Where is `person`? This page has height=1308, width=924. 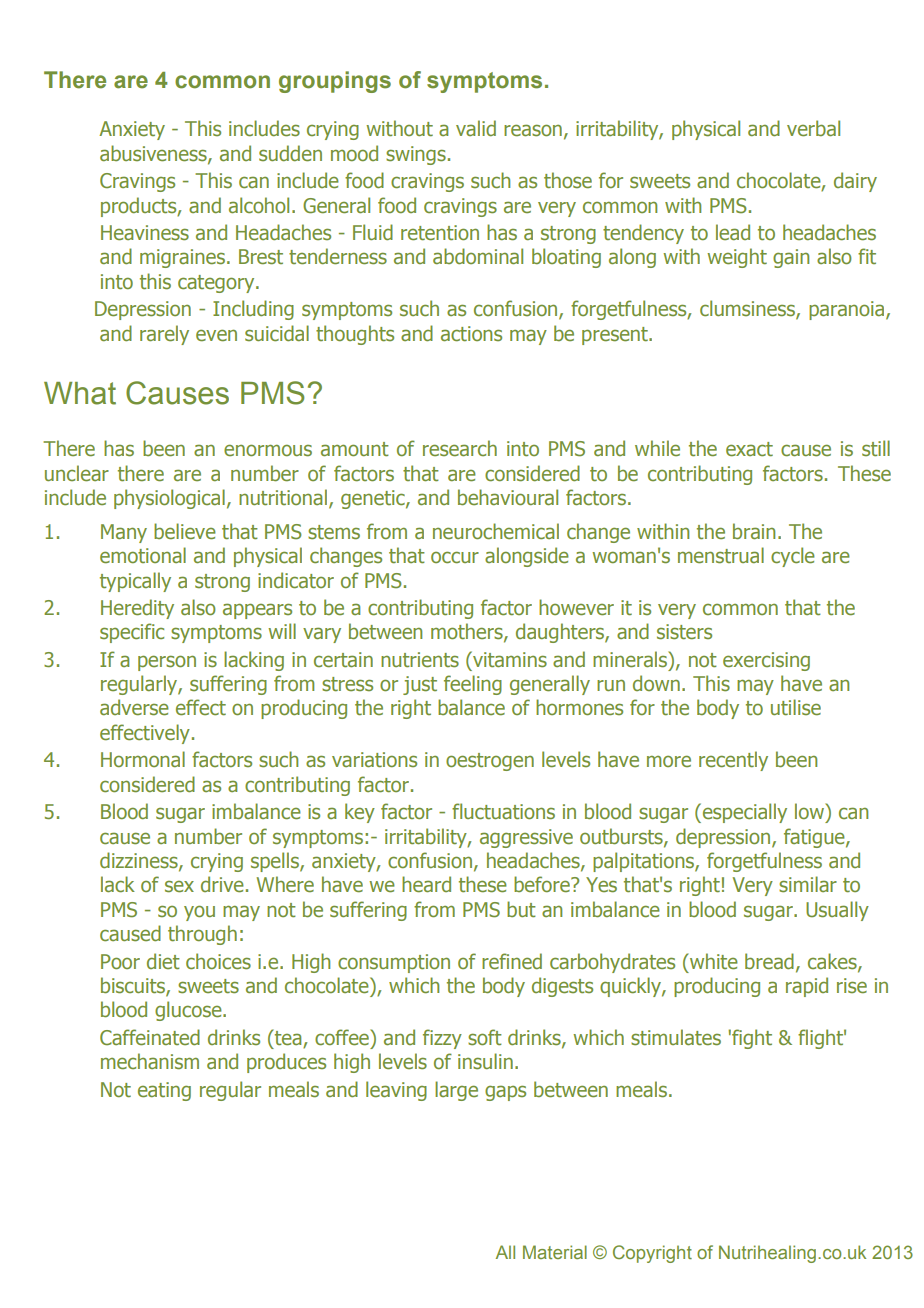
person is located at coordinates (167, 663).
